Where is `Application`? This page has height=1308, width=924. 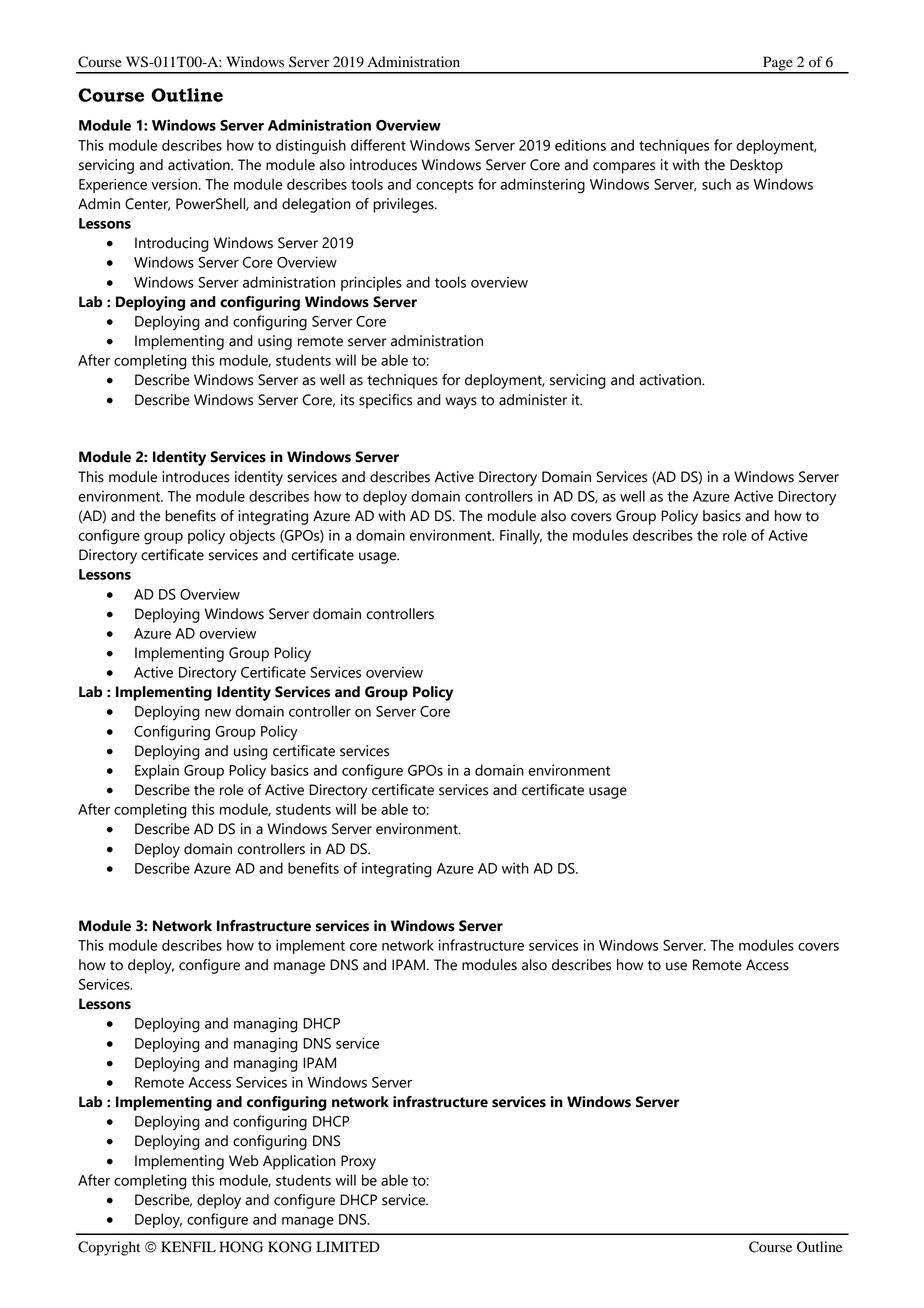
Application is located at coordinates (299, 1162).
